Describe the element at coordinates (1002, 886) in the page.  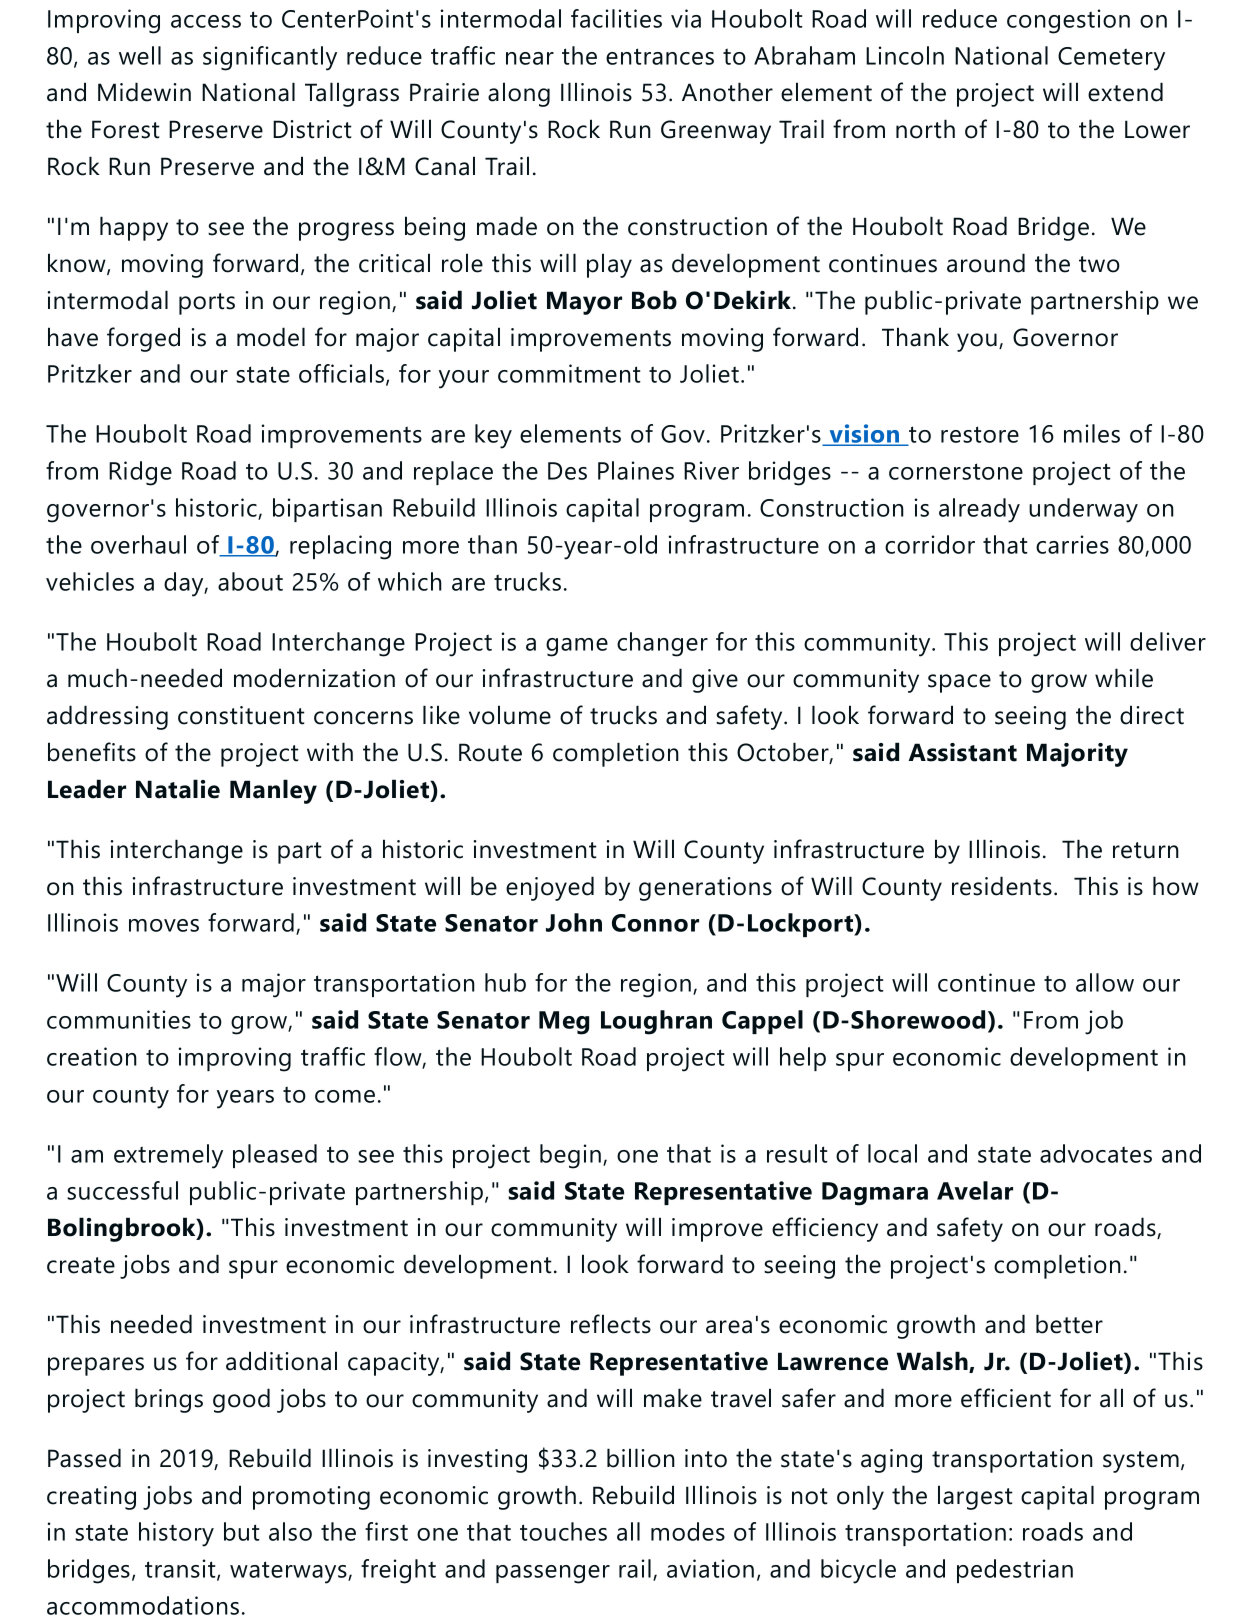
I see `residents` at that location.
